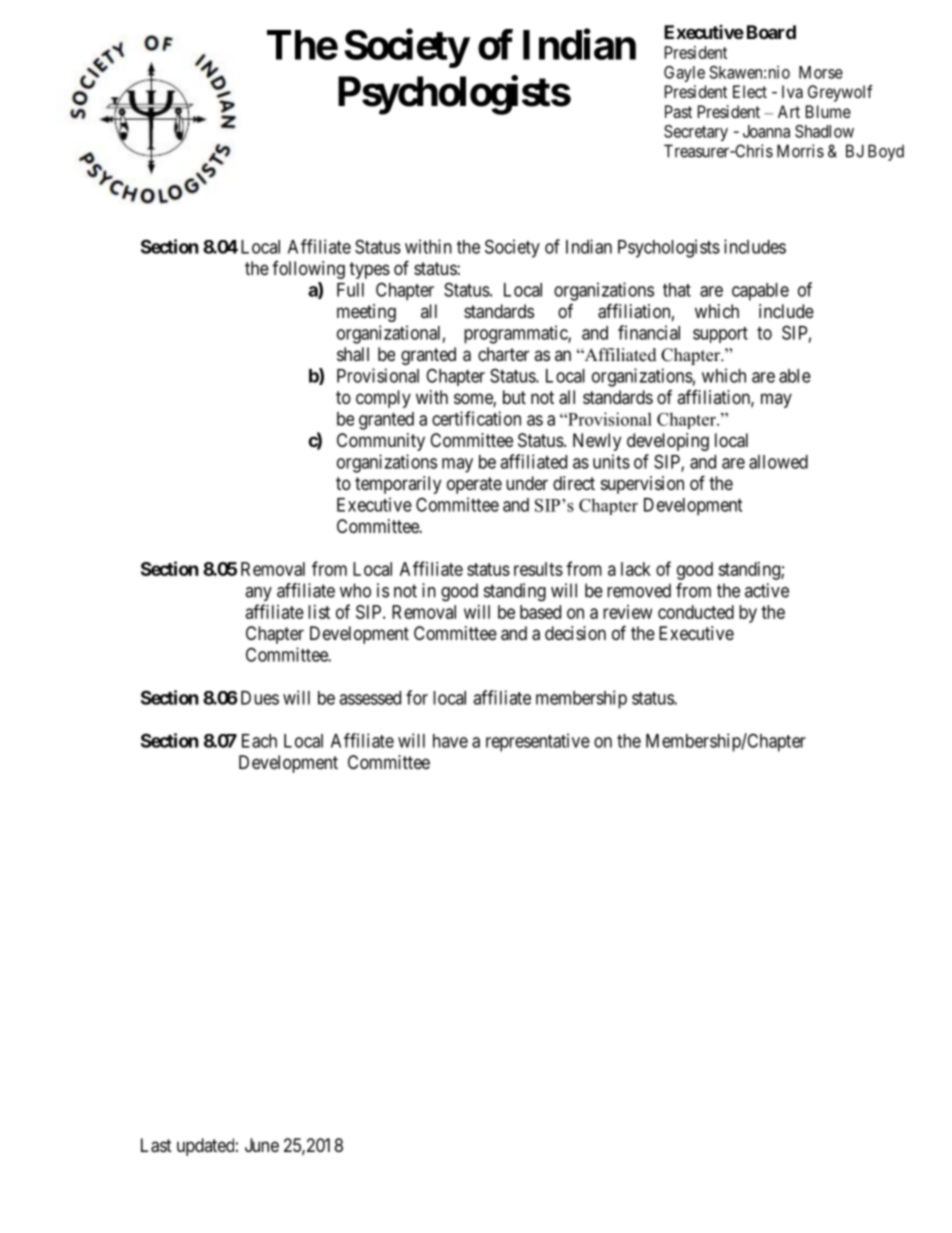 The width and height of the image is (952, 1233). I want to click on Morse, so click(821, 72).
